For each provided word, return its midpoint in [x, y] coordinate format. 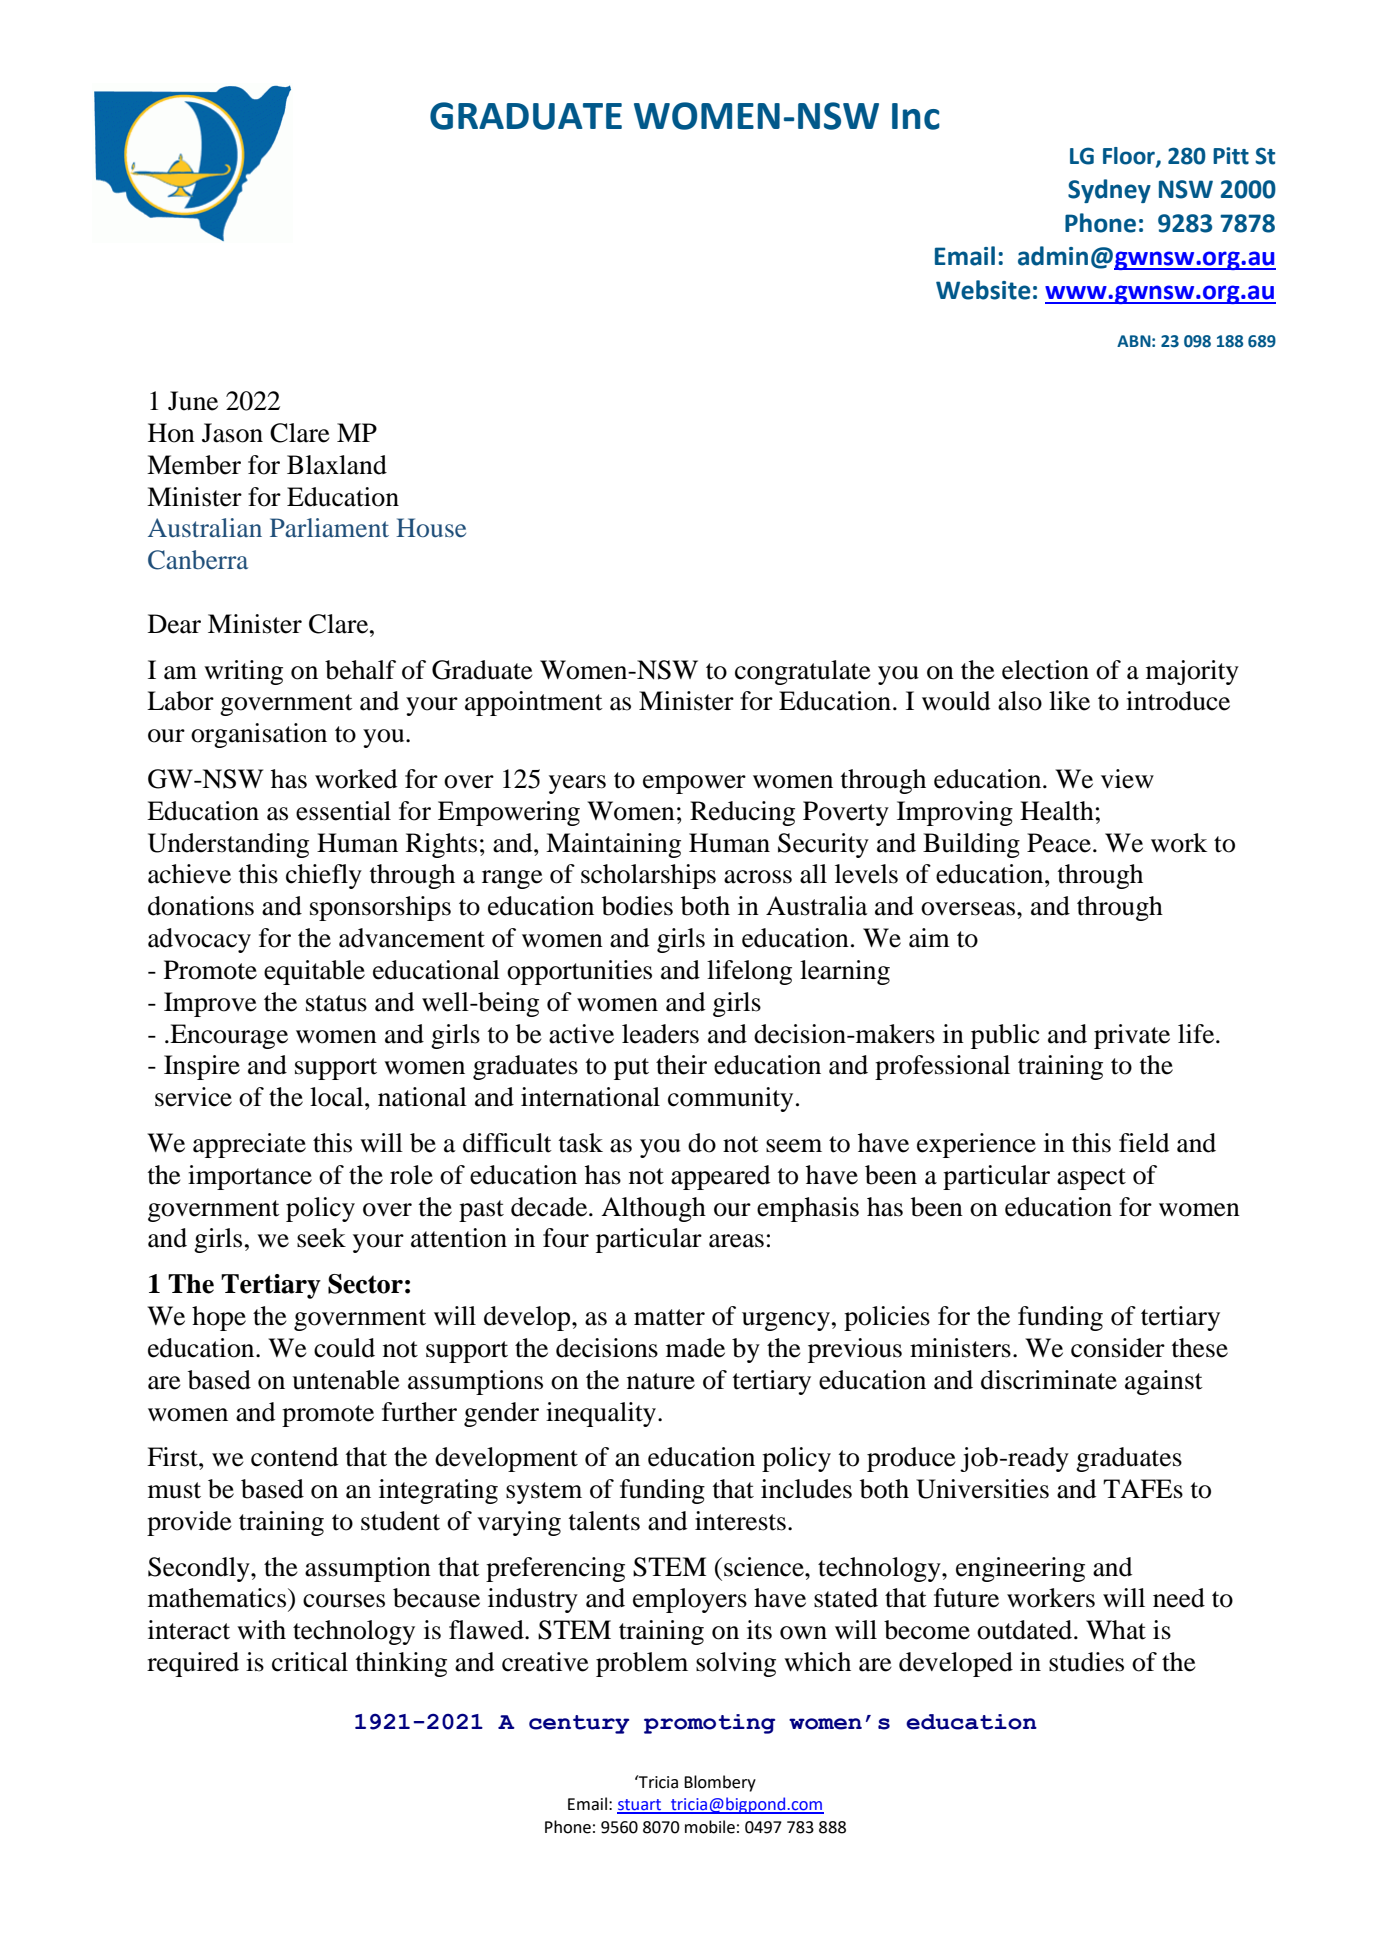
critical [310, 1662]
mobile [710, 1827]
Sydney [1109, 191]
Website [983, 290]
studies [1086, 1662]
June [193, 401]
